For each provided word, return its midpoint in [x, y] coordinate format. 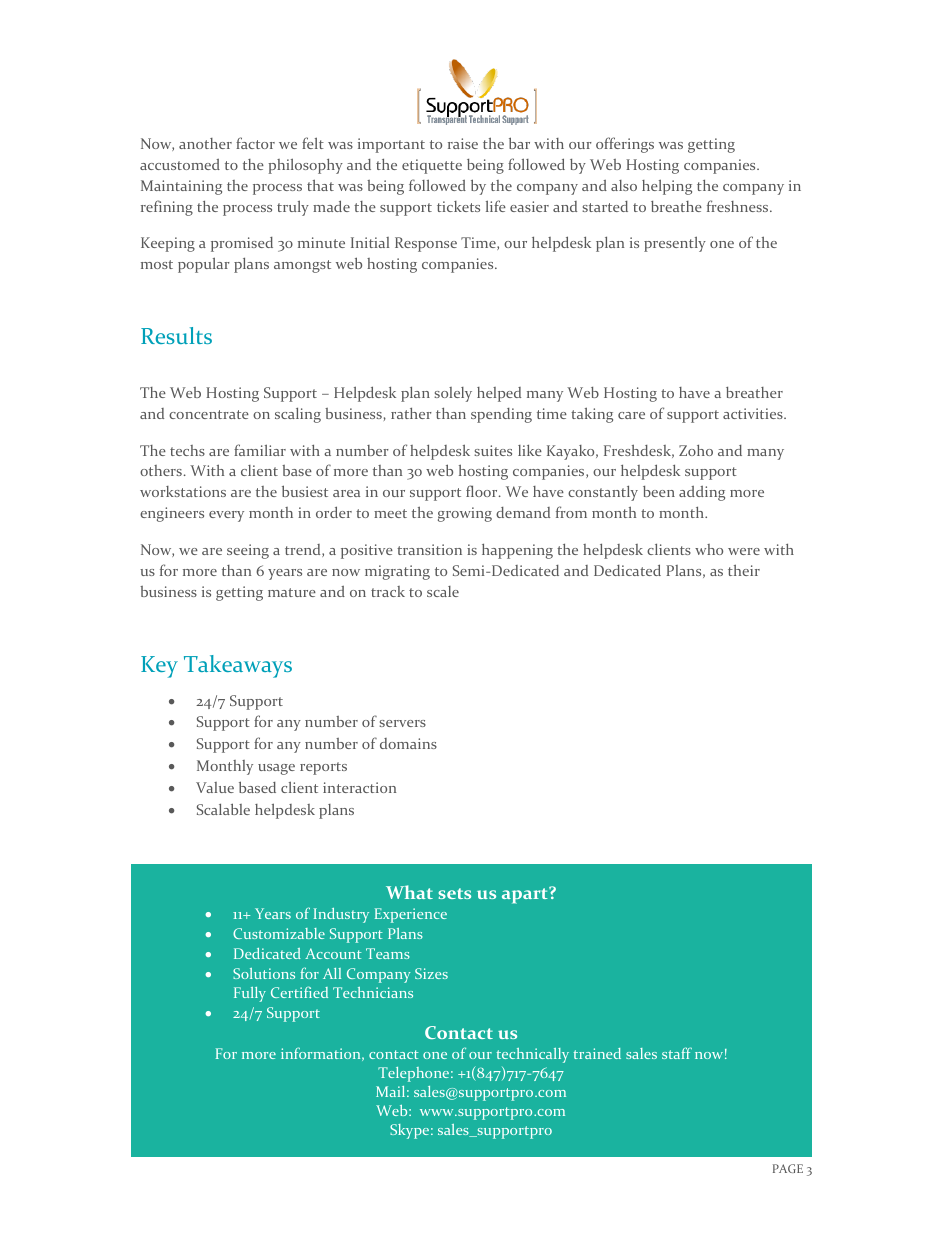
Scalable [223, 809]
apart [526, 895]
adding [702, 493]
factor [255, 143]
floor [483, 491]
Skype [409, 1131]
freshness [739, 206]
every [226, 516]
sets [454, 893]
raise [463, 143]
